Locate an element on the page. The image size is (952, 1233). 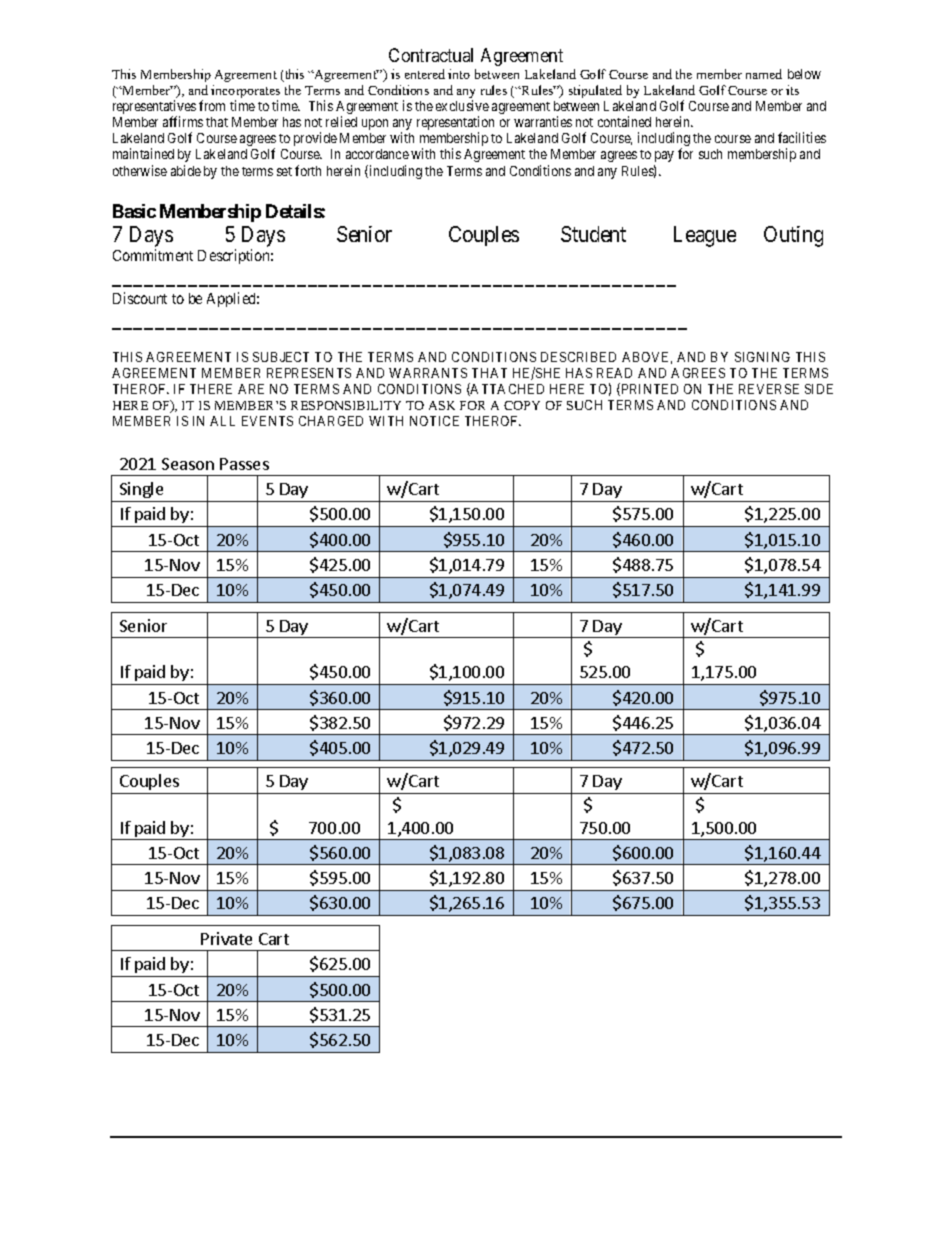
Passes is located at coordinates (244, 464).
